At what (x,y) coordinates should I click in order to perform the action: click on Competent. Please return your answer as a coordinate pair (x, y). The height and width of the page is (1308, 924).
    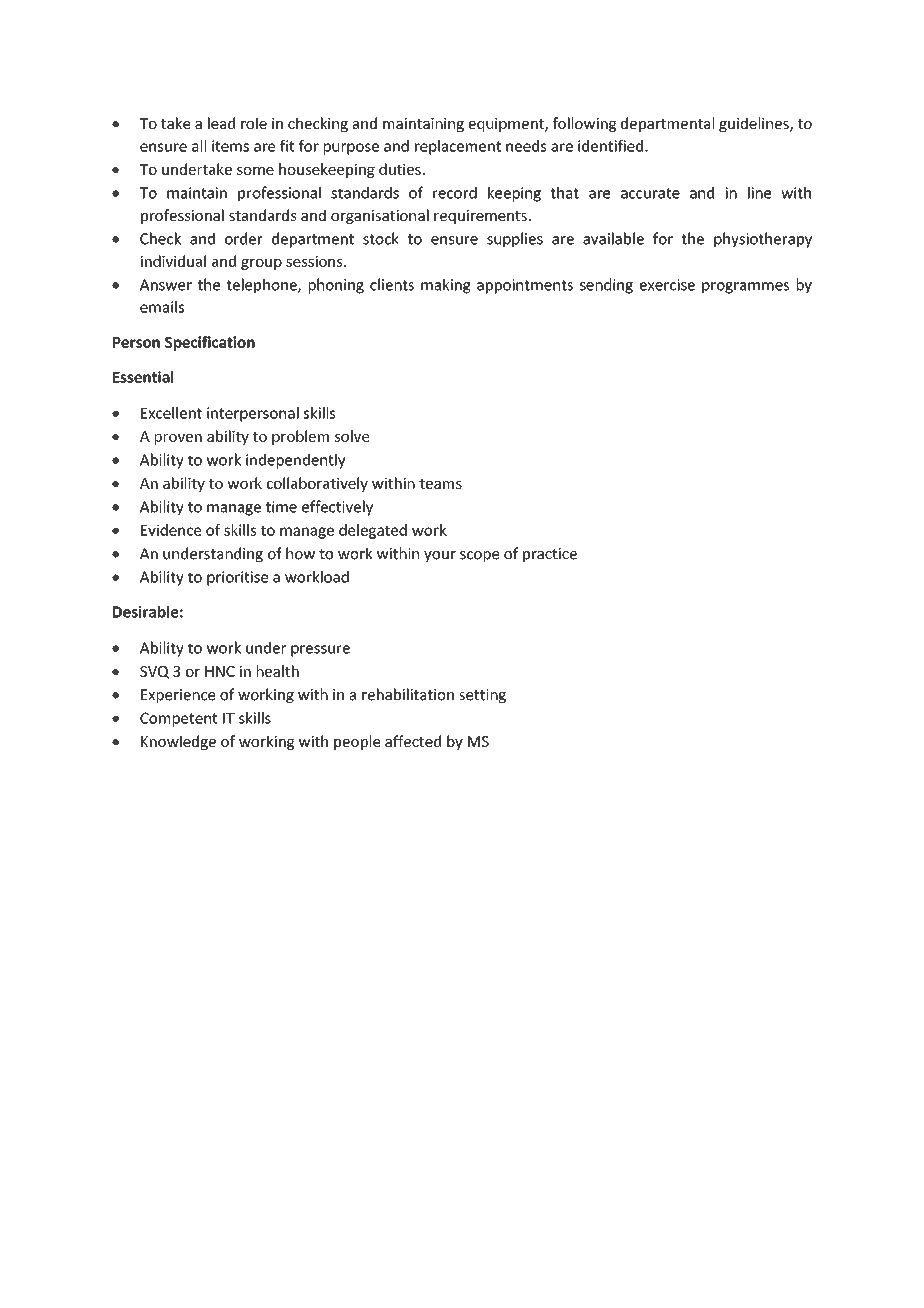
    Looking at the image, I should click on (179, 719).
